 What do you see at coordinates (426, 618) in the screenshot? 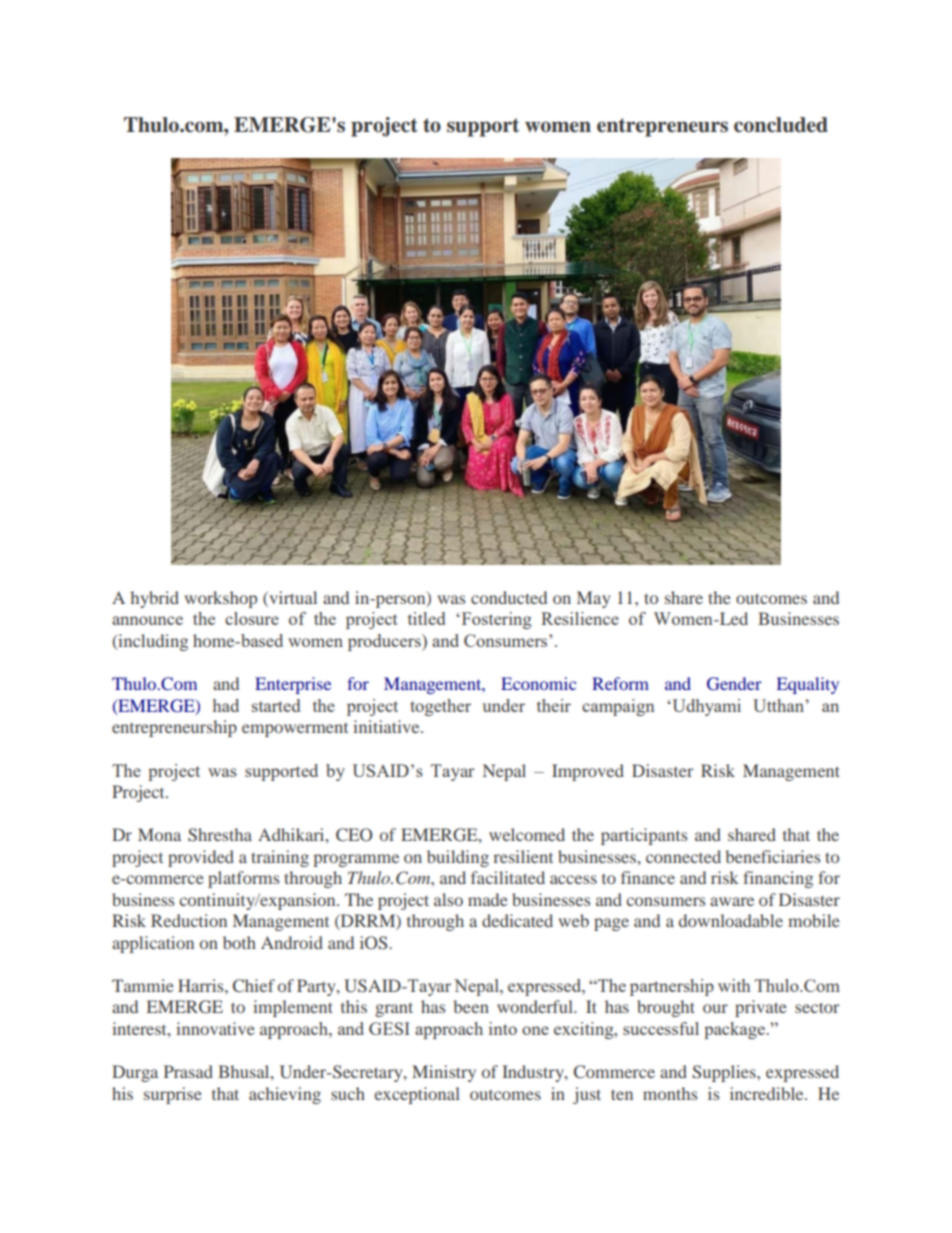
I see `titled` at bounding box center [426, 618].
